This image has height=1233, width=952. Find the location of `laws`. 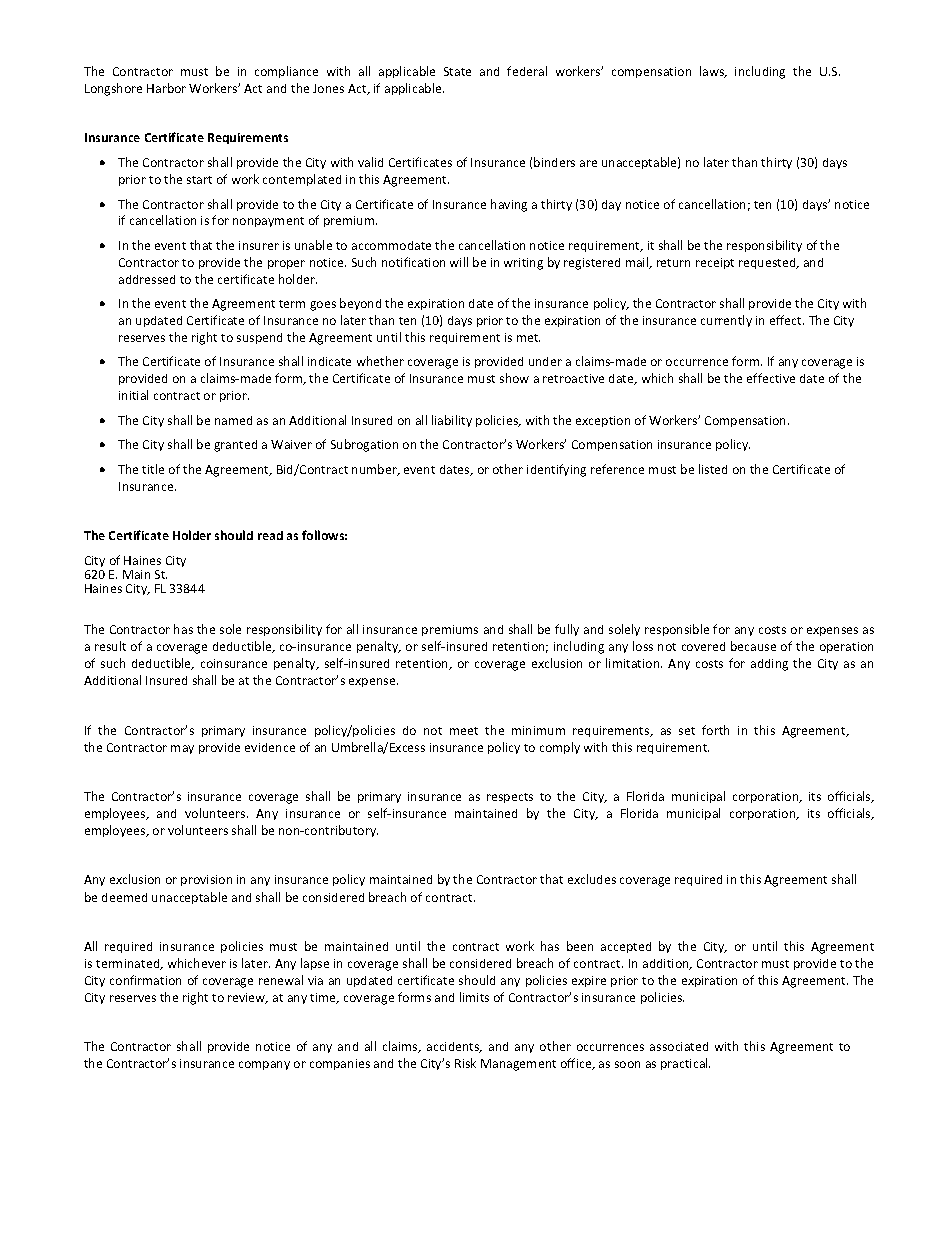

laws is located at coordinates (713, 72).
